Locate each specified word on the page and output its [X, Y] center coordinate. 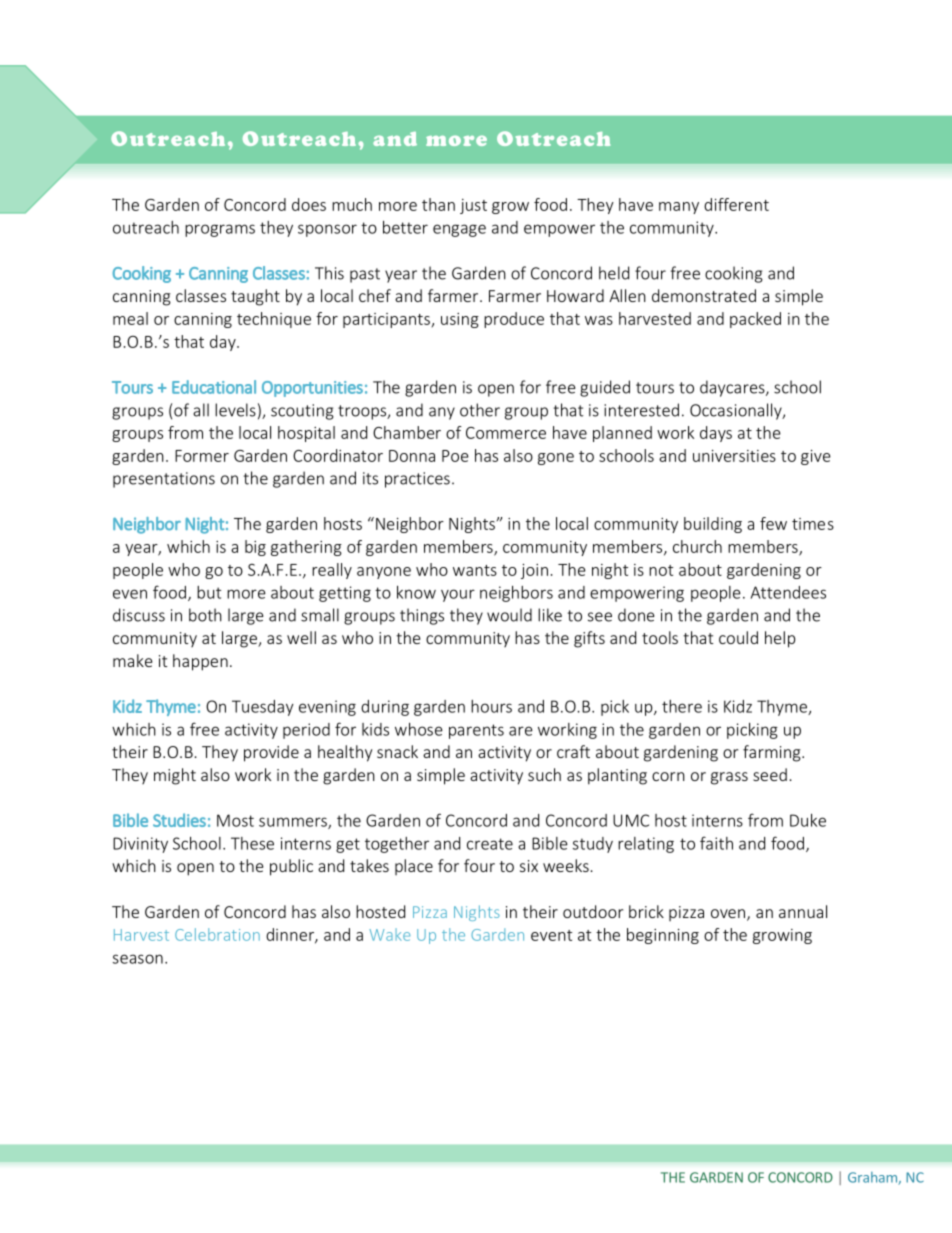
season [138, 959]
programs [220, 230]
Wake [389, 934]
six [529, 866]
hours [491, 706]
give [816, 457]
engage [459, 230]
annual [803, 911]
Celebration [217, 934]
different [736, 204]
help [780, 639]
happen [200, 662]
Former [202, 456]
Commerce [506, 433]
